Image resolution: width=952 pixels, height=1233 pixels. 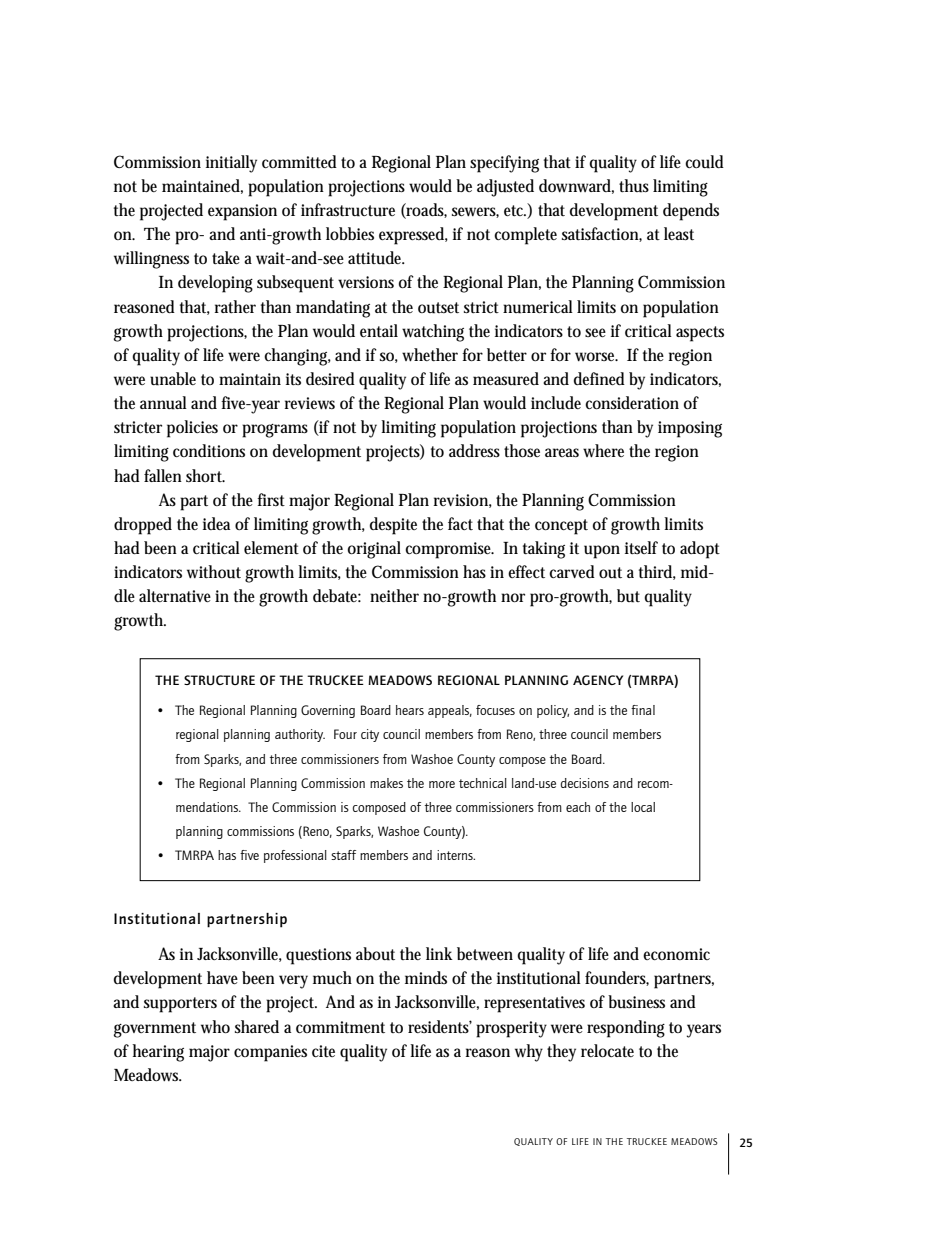 What do you see at coordinates (214, 572) in the screenshot?
I see `without` at bounding box center [214, 572].
